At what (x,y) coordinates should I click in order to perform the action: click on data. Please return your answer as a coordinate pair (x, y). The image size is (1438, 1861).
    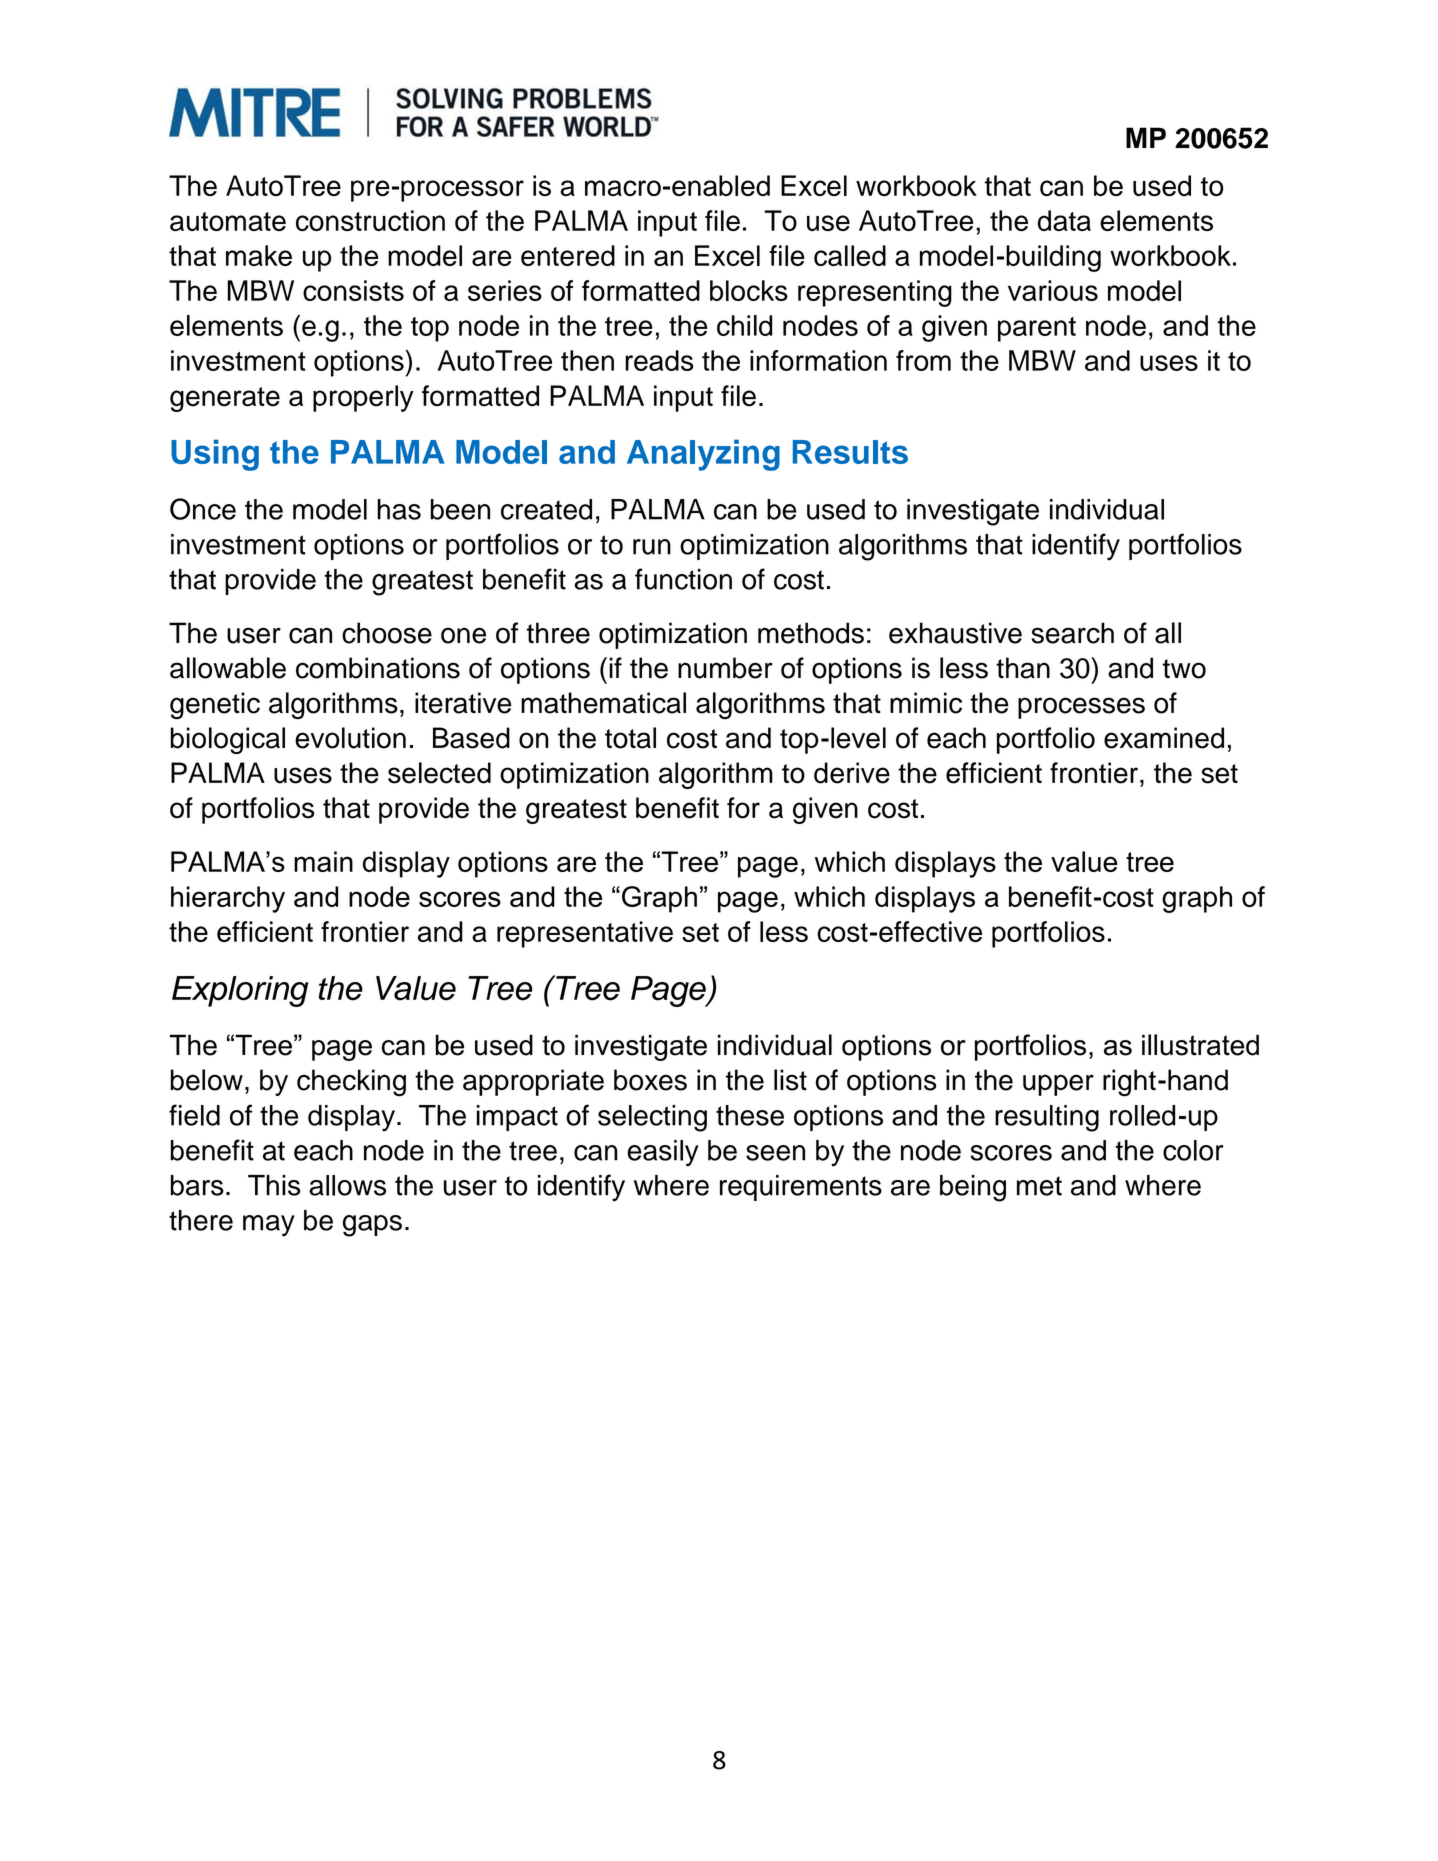
    Looking at the image, I should click on (1064, 220).
